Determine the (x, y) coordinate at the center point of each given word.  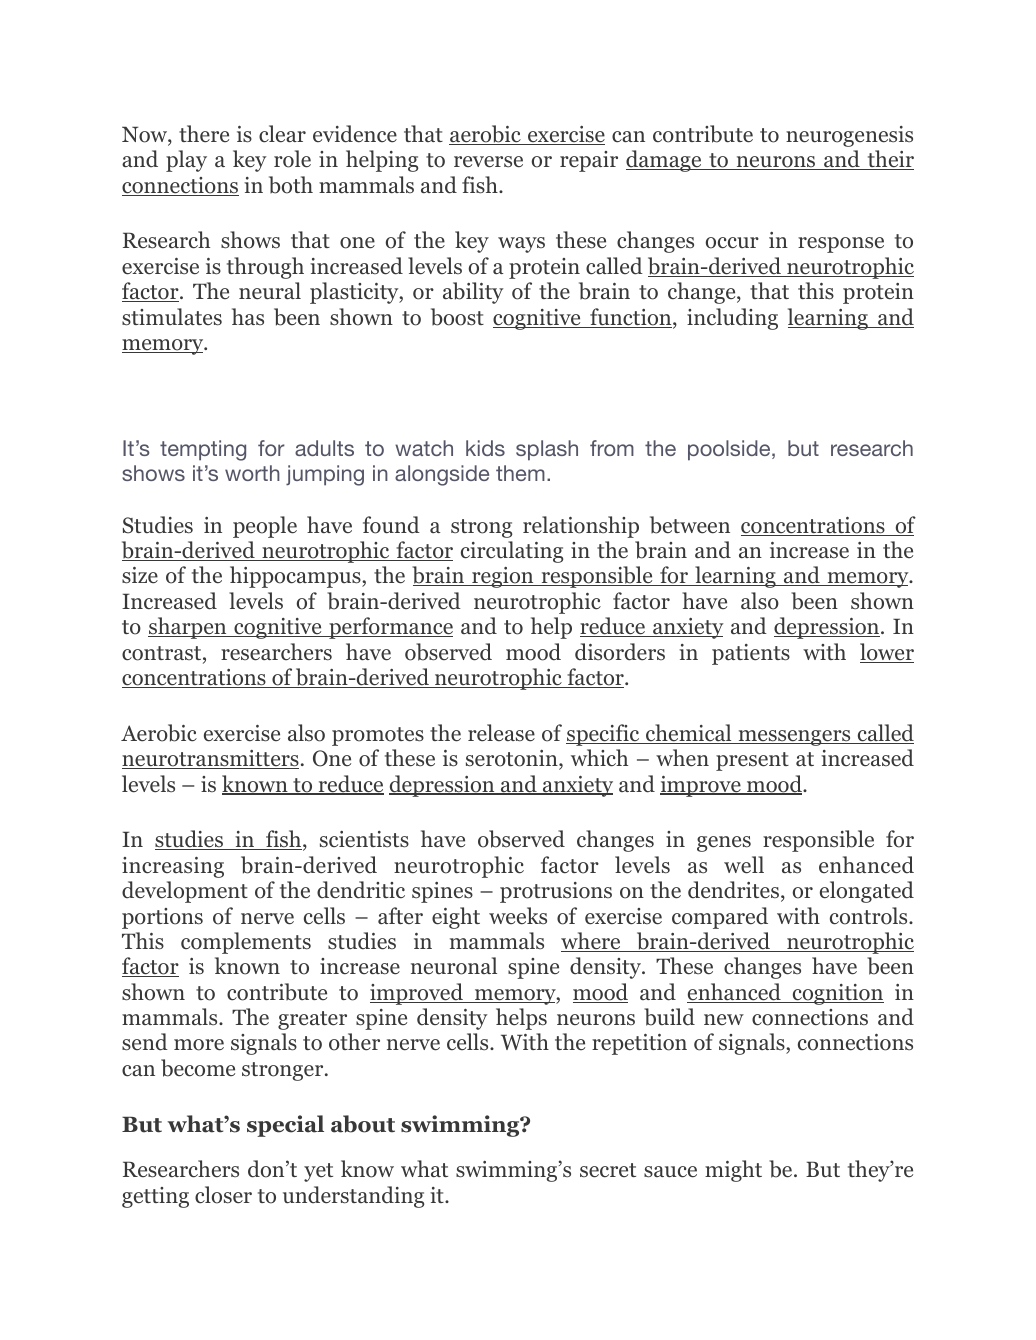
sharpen (188, 628)
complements (246, 943)
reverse (488, 162)
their (889, 160)
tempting (203, 450)
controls (870, 916)
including (732, 319)
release (501, 733)
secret (608, 1170)
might (733, 1171)
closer (223, 1195)
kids (485, 448)
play (186, 161)
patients (751, 654)
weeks (518, 916)
